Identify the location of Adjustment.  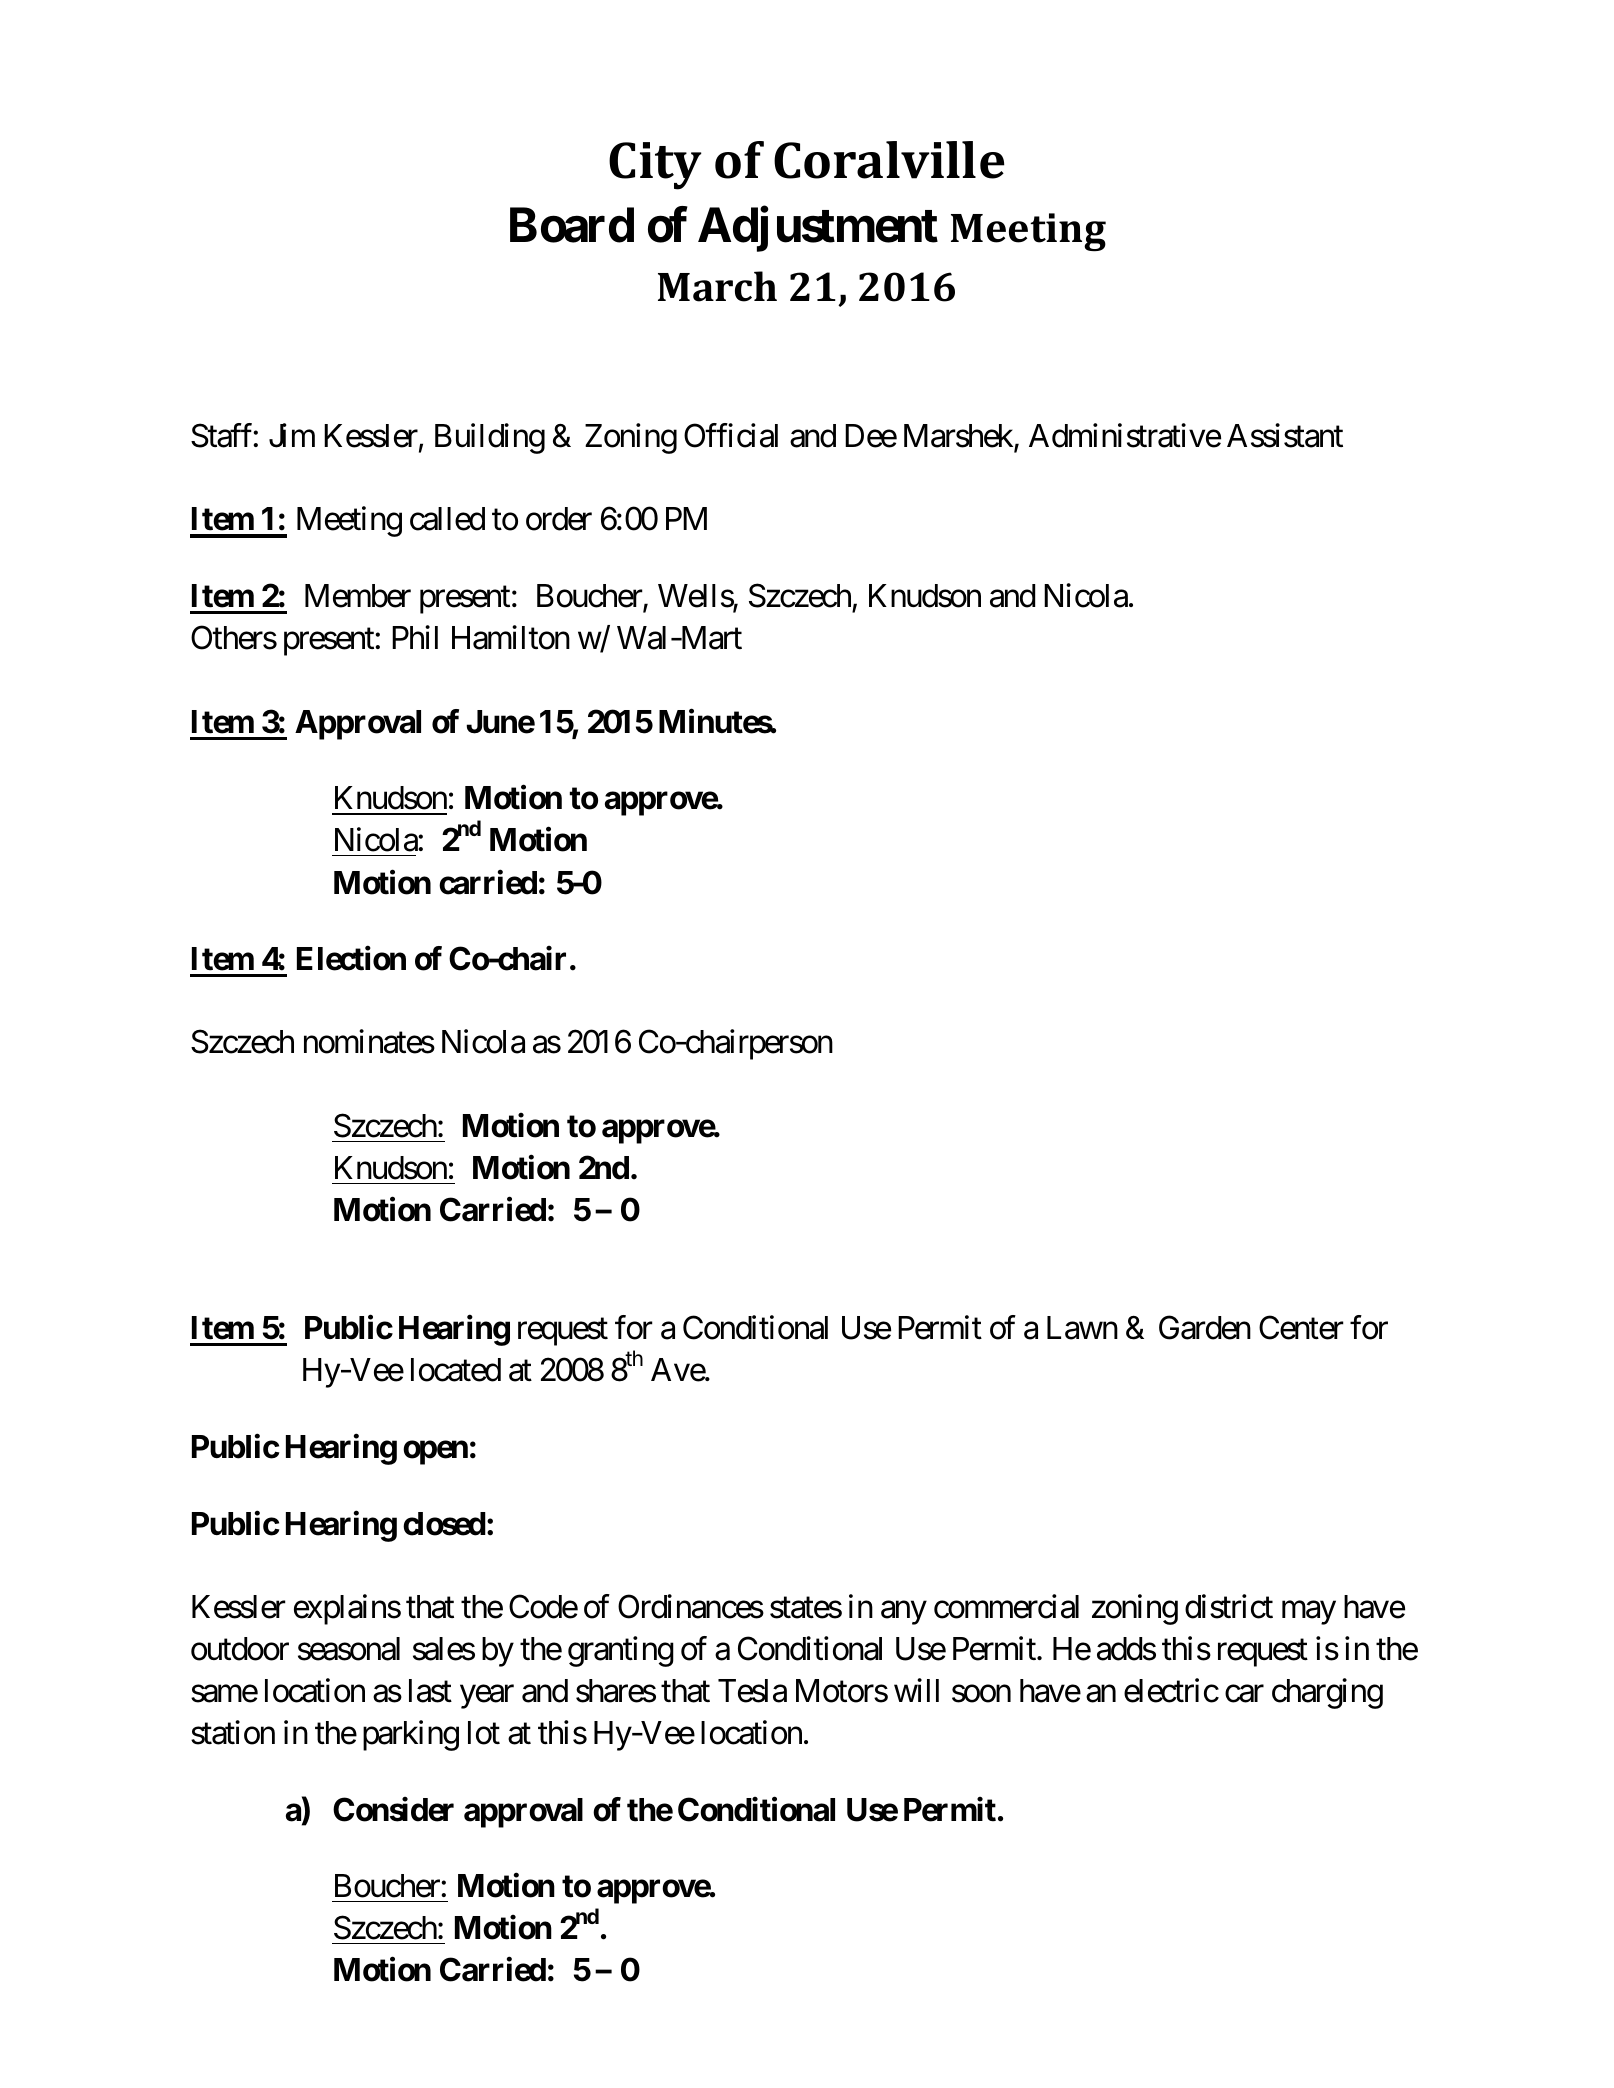
(818, 230).
